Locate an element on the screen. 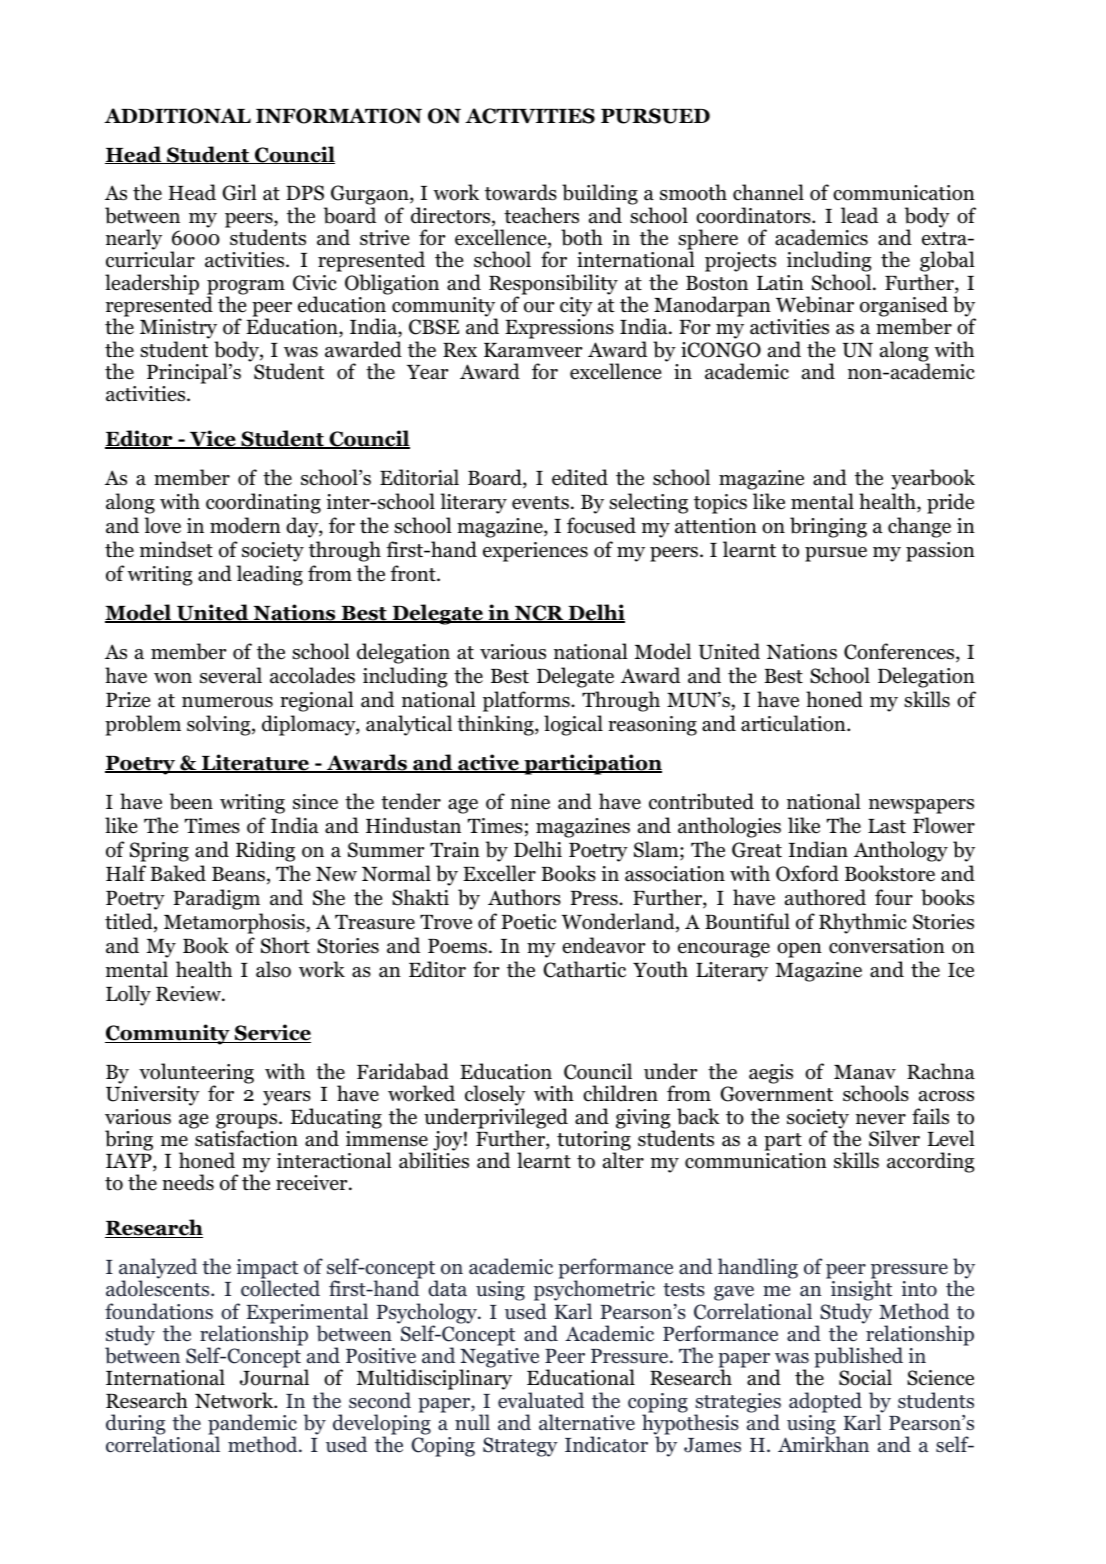 The image size is (1106, 1564). Last is located at coordinates (887, 826).
